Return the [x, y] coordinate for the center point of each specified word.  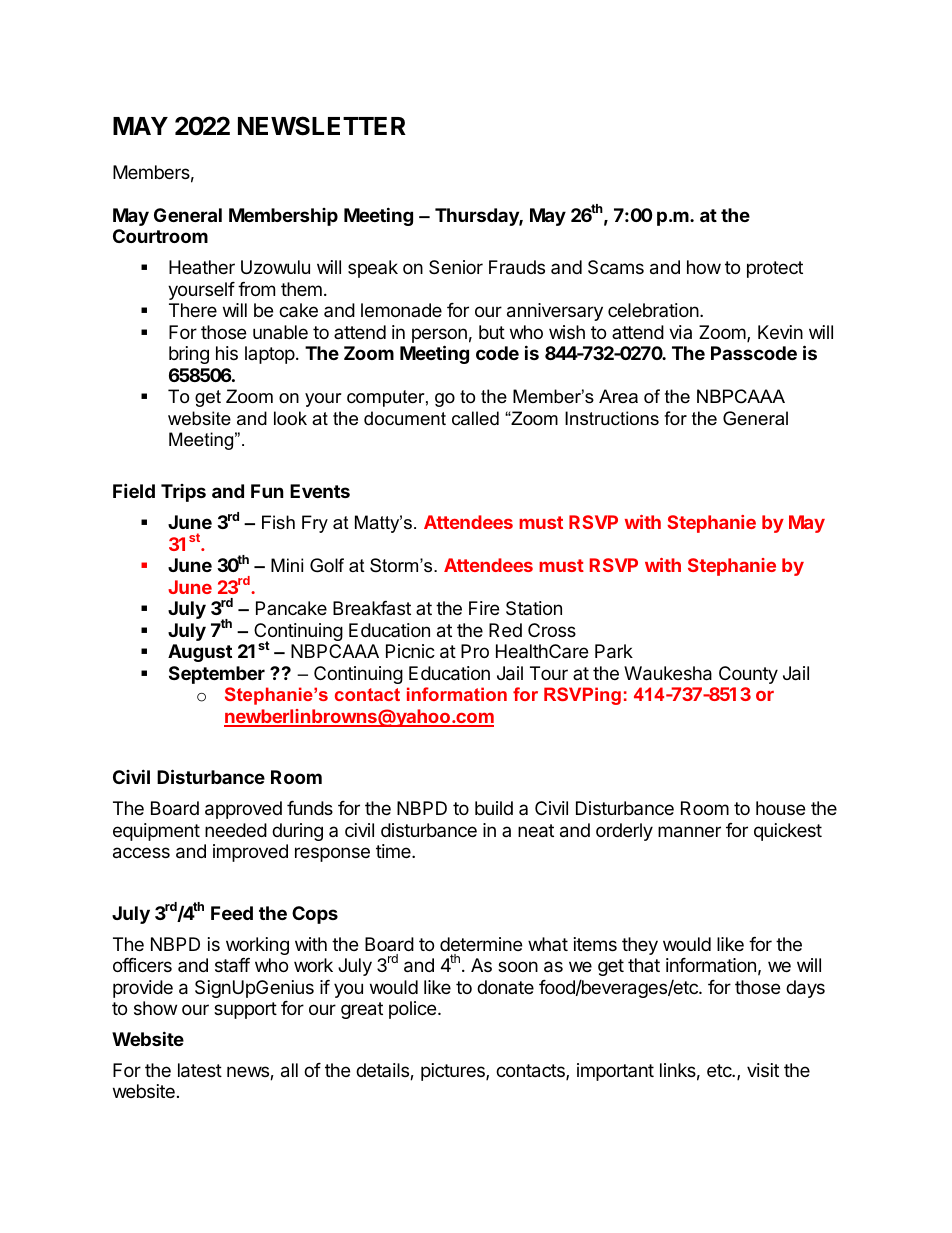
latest [200, 1070]
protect [775, 269]
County [748, 675]
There [193, 310]
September [217, 675]
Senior [456, 267]
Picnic [410, 651]
